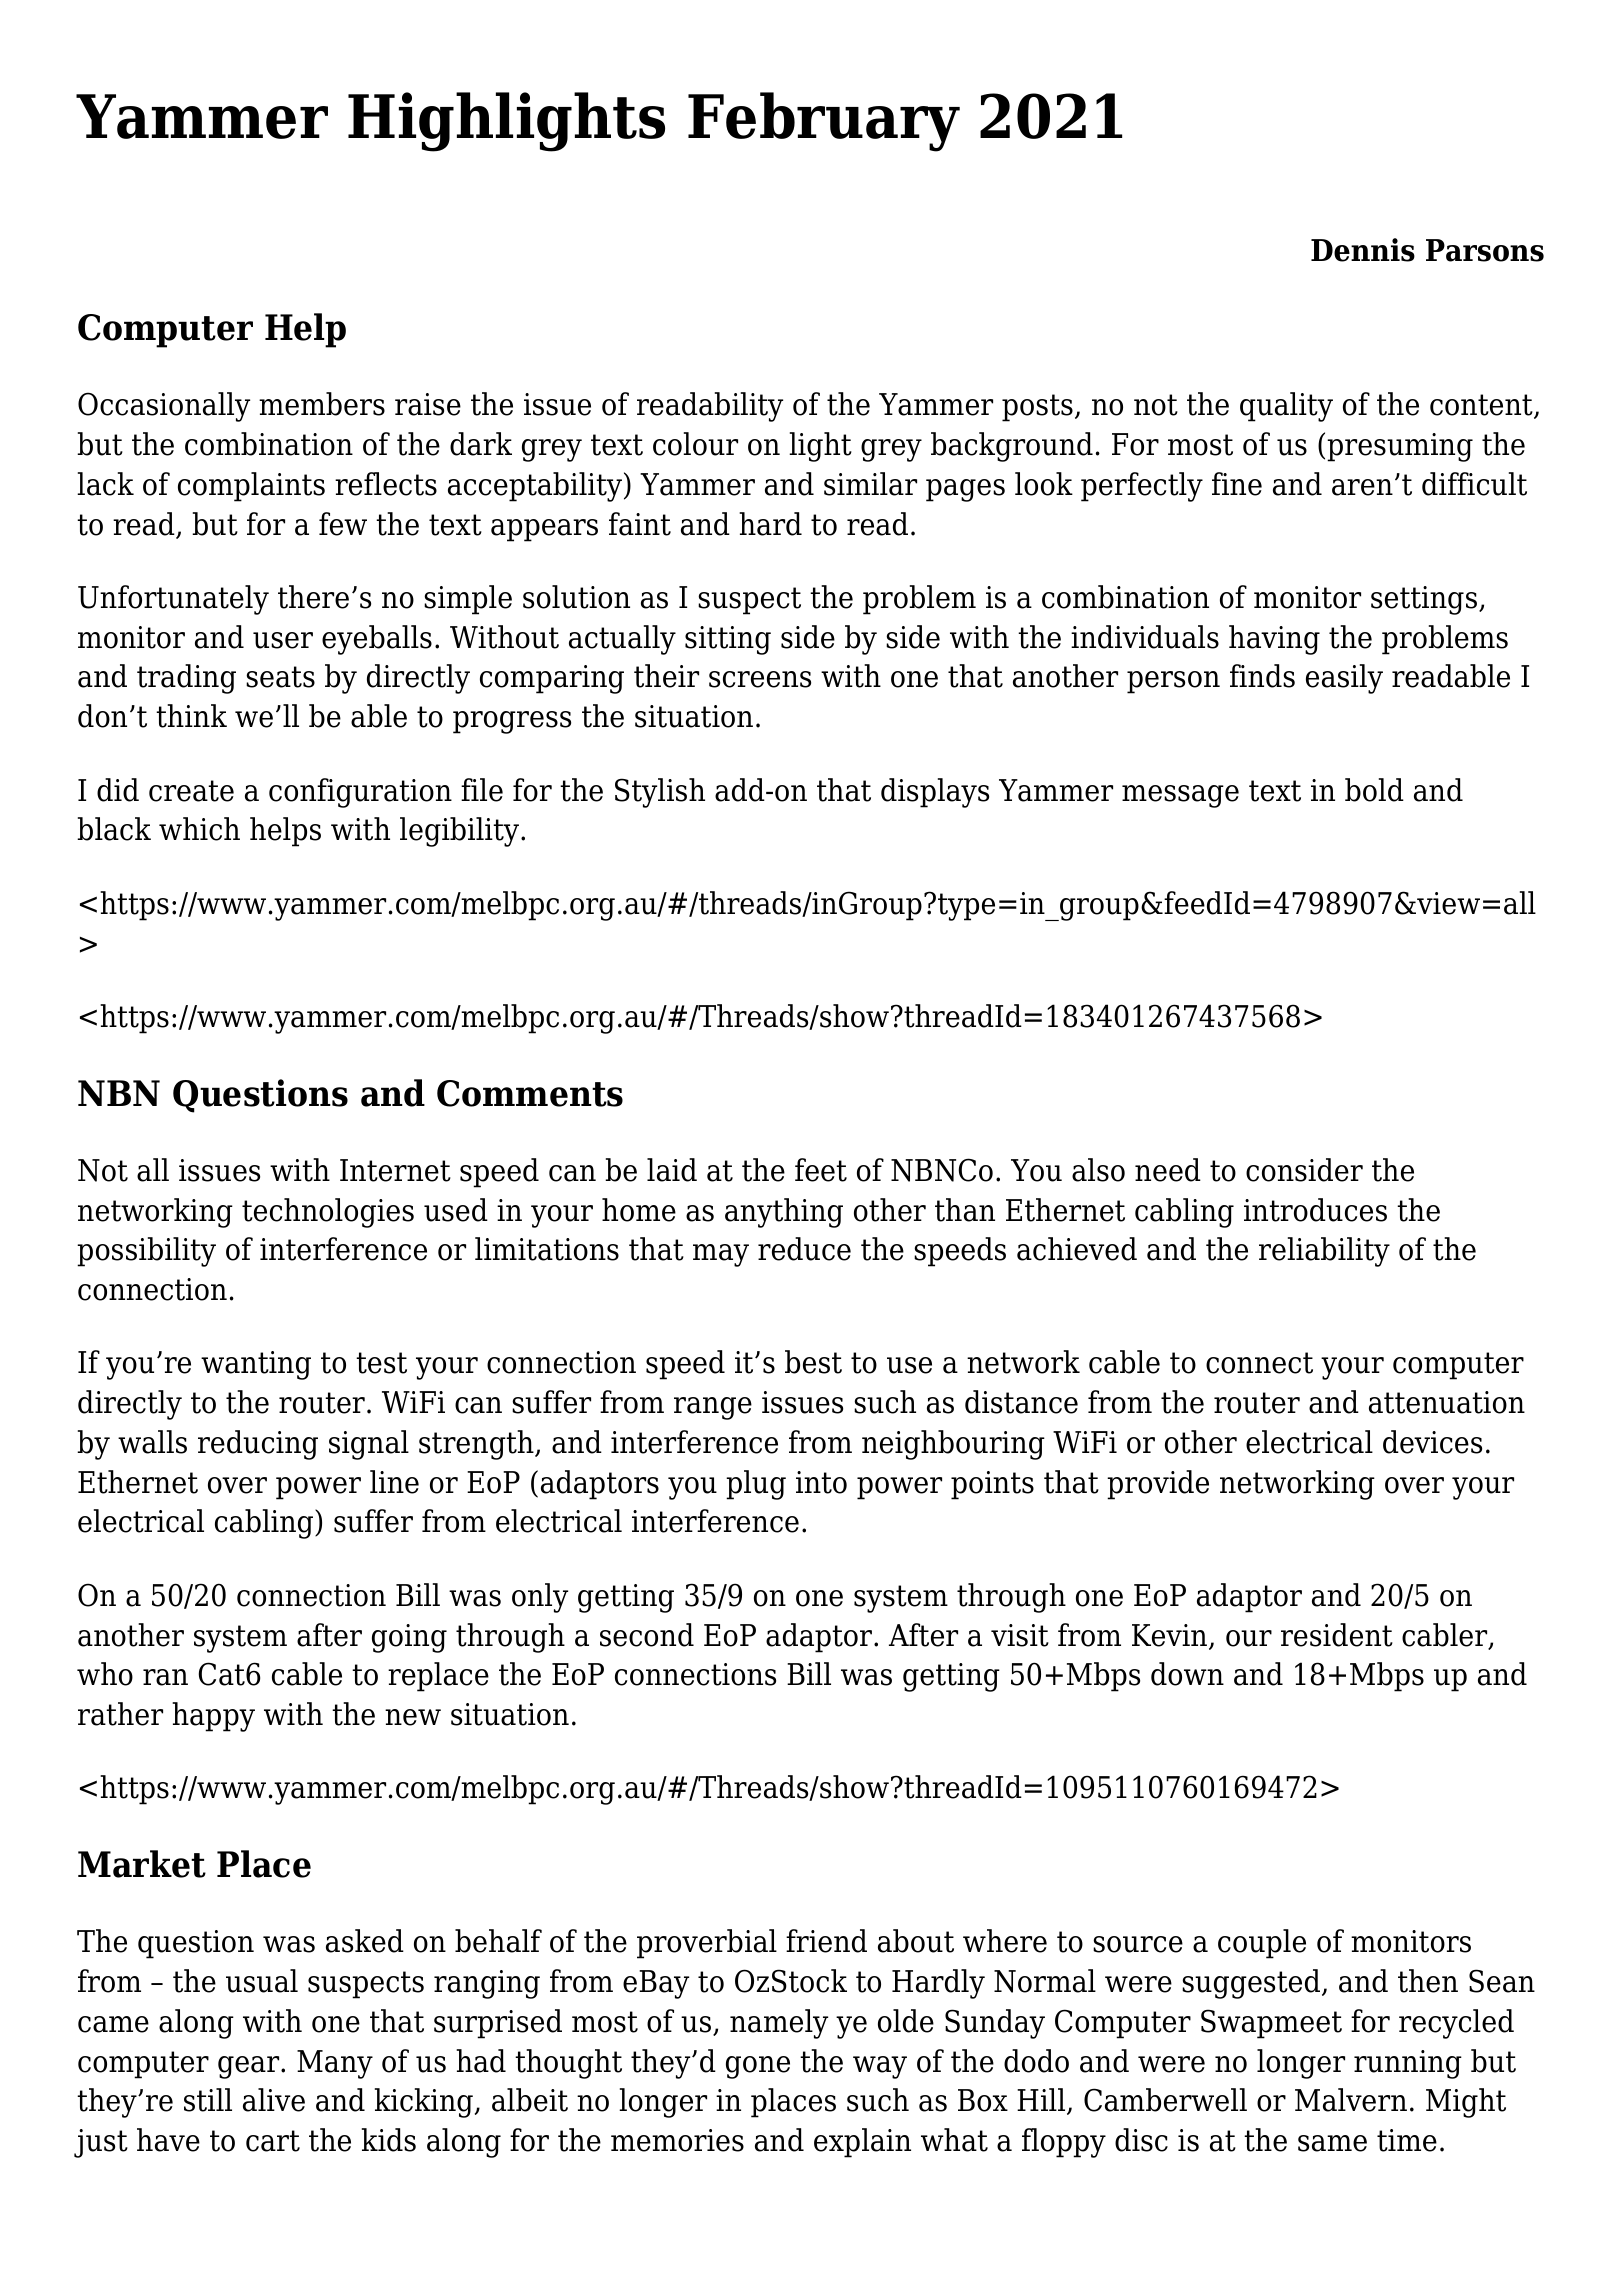 The width and height of the screenshot is (1622, 2294). What do you see at coordinates (322, 404) in the screenshot?
I see `members` at bounding box center [322, 404].
